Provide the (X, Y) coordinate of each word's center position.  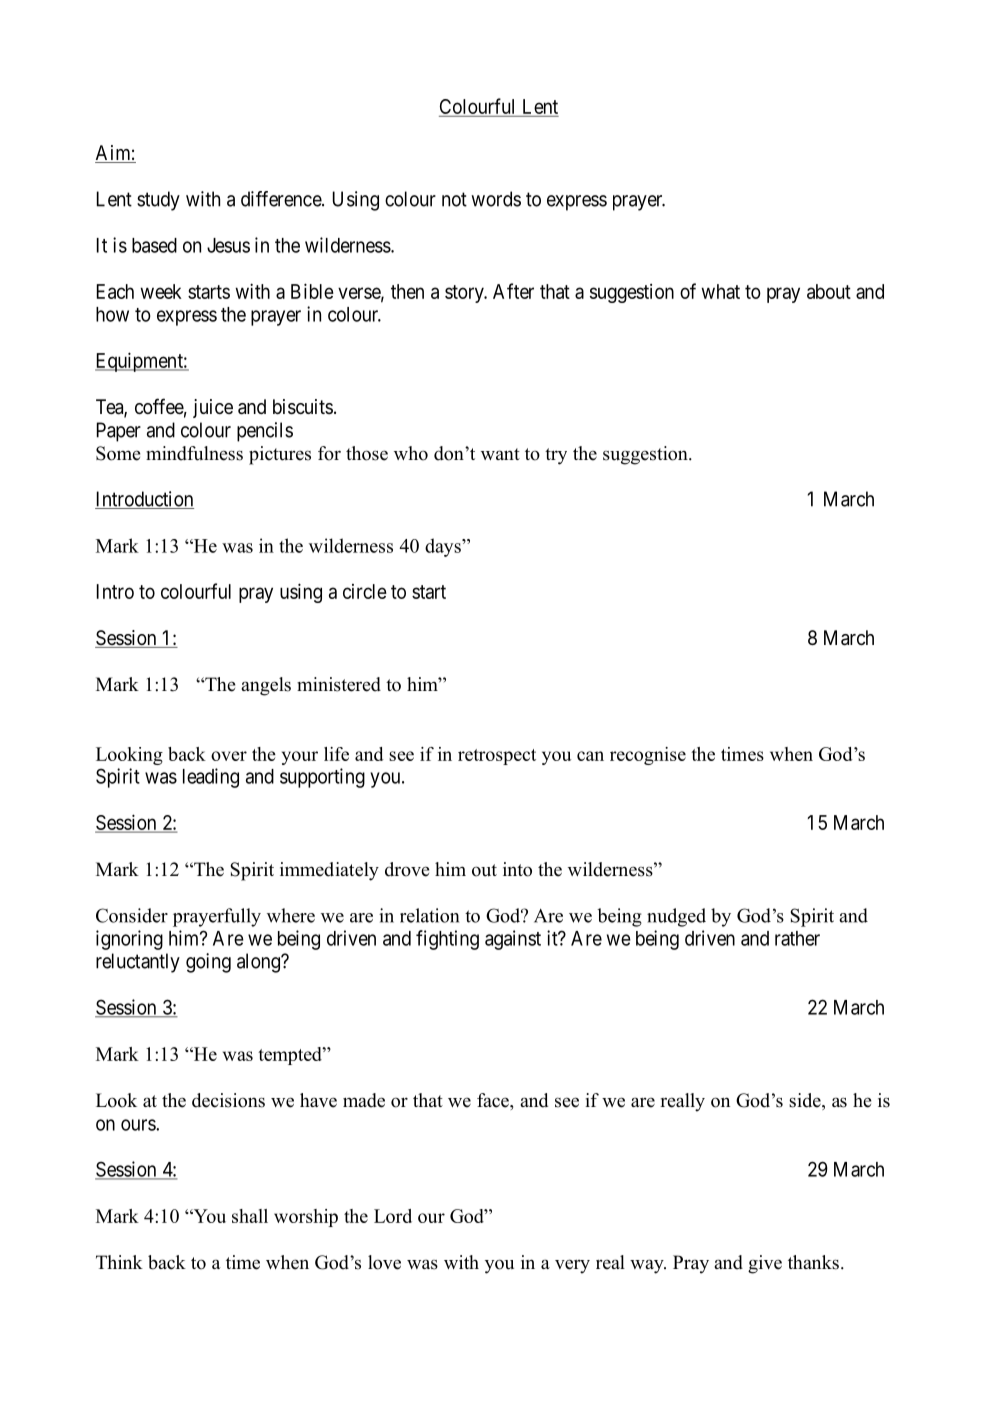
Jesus (228, 245)
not (454, 199)
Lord (393, 1216)
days (444, 547)
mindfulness (194, 453)
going (208, 963)
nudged (676, 917)
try (556, 456)
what (720, 291)
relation (429, 915)
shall (250, 1216)
